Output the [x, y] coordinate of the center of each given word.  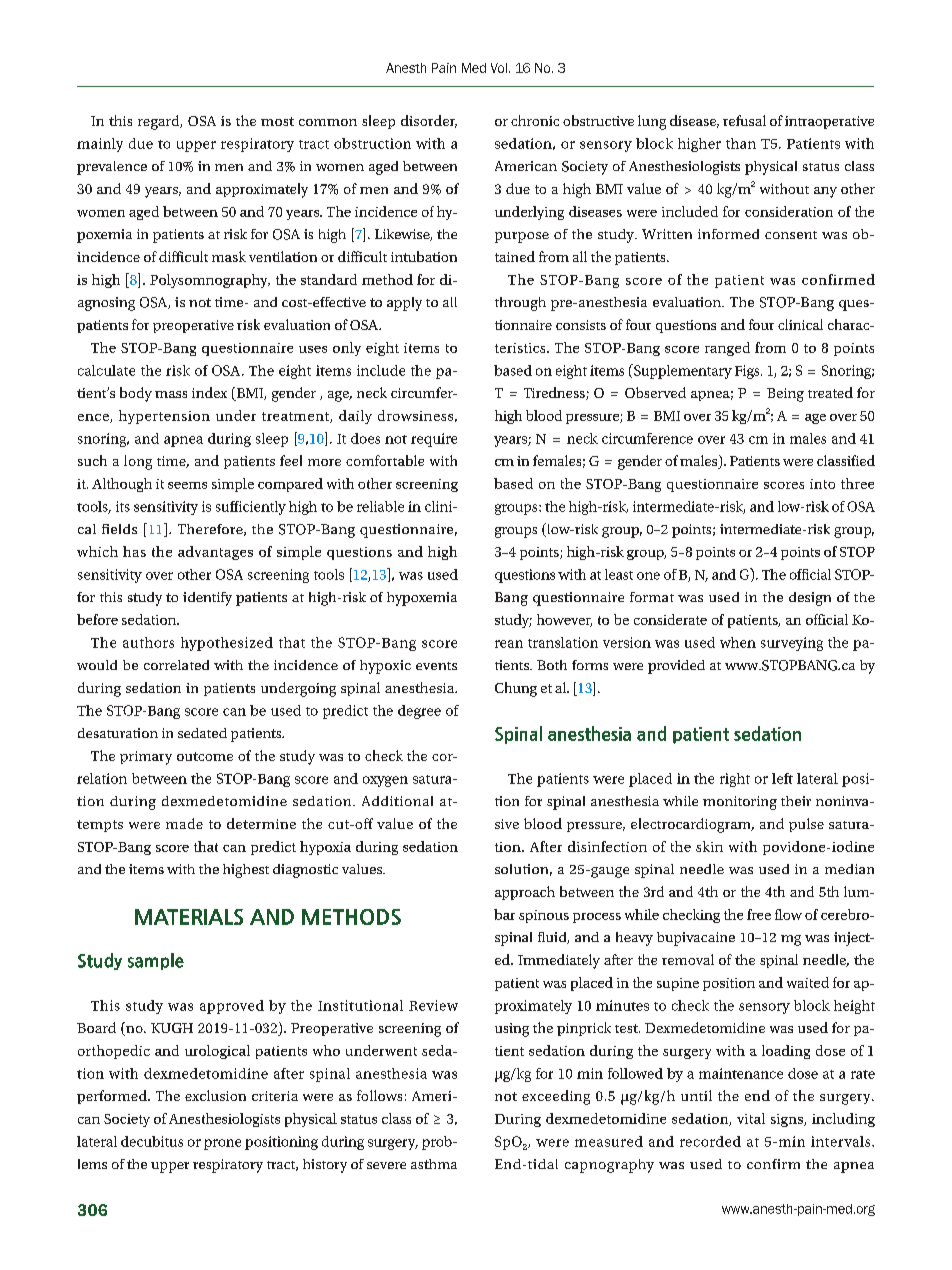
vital [751, 1118]
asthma [434, 1164]
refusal [744, 120]
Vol [499, 68]
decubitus [152, 1141]
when [738, 642]
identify [207, 599]
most [277, 121]
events [436, 666]
